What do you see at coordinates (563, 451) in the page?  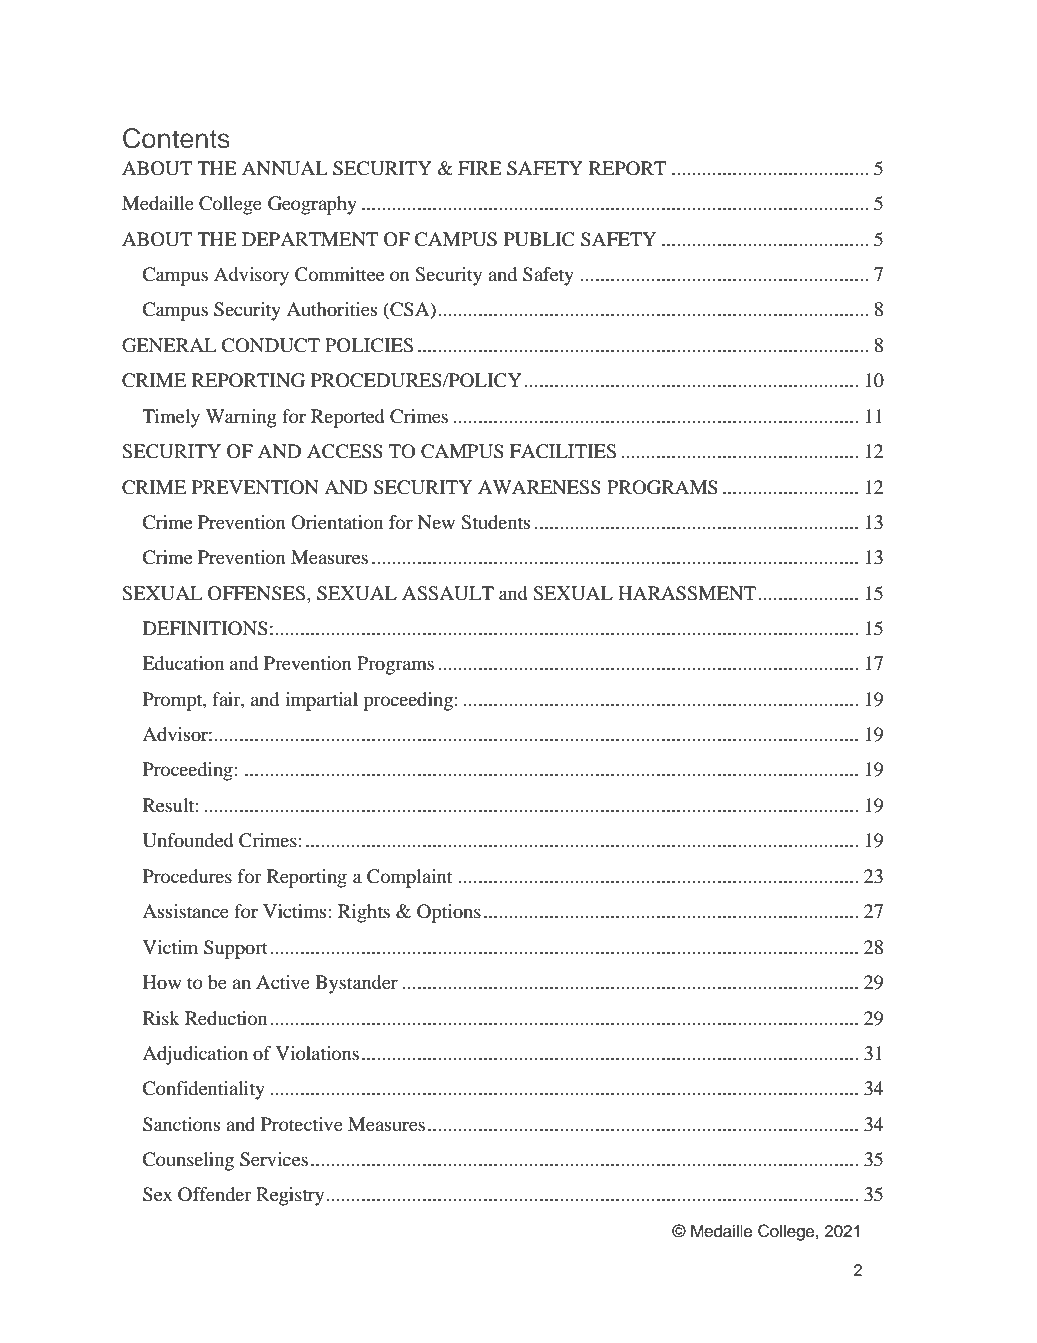 I see `FACILITIES` at bounding box center [563, 451].
